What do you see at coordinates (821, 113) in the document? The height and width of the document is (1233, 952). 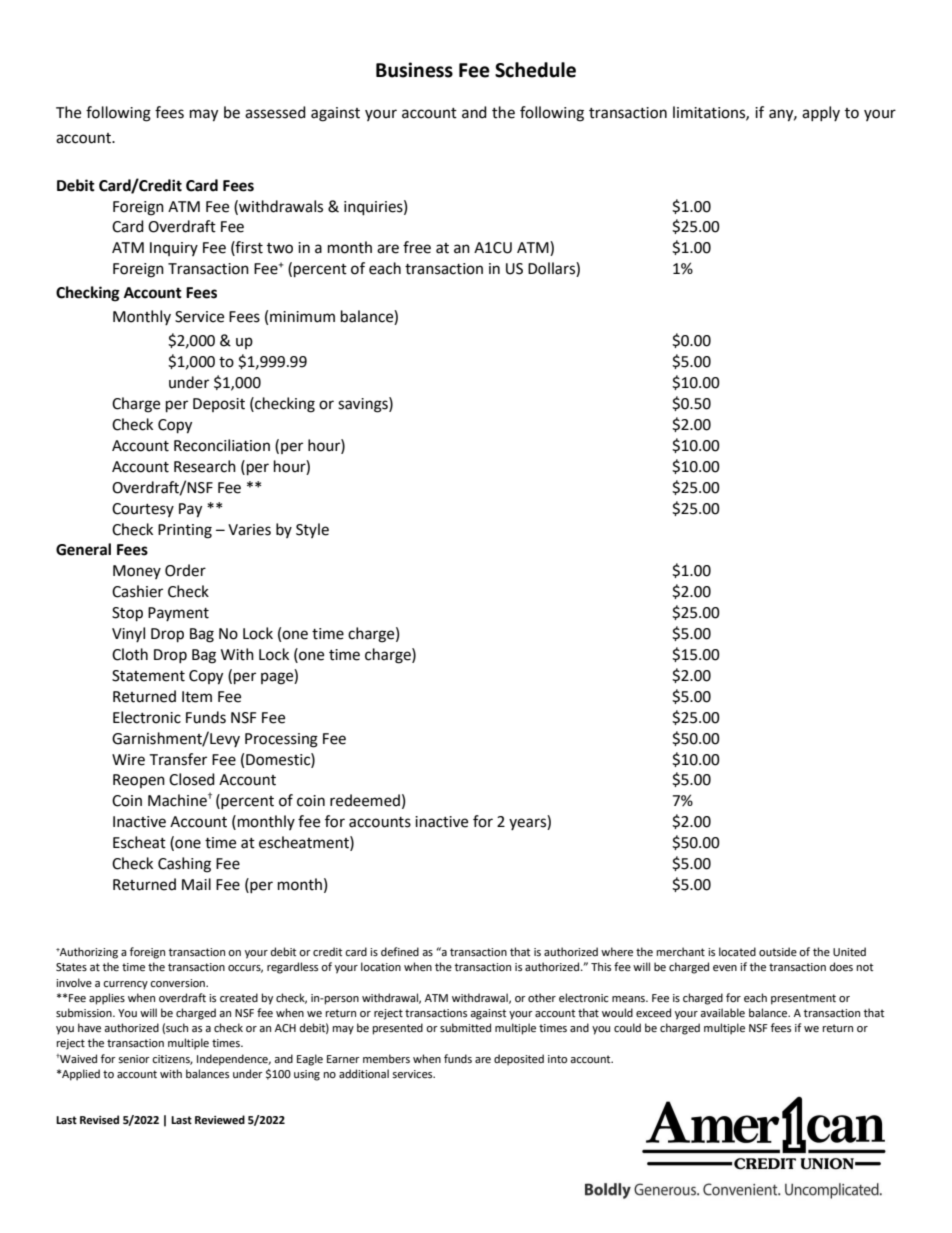 I see `apply` at bounding box center [821, 113].
